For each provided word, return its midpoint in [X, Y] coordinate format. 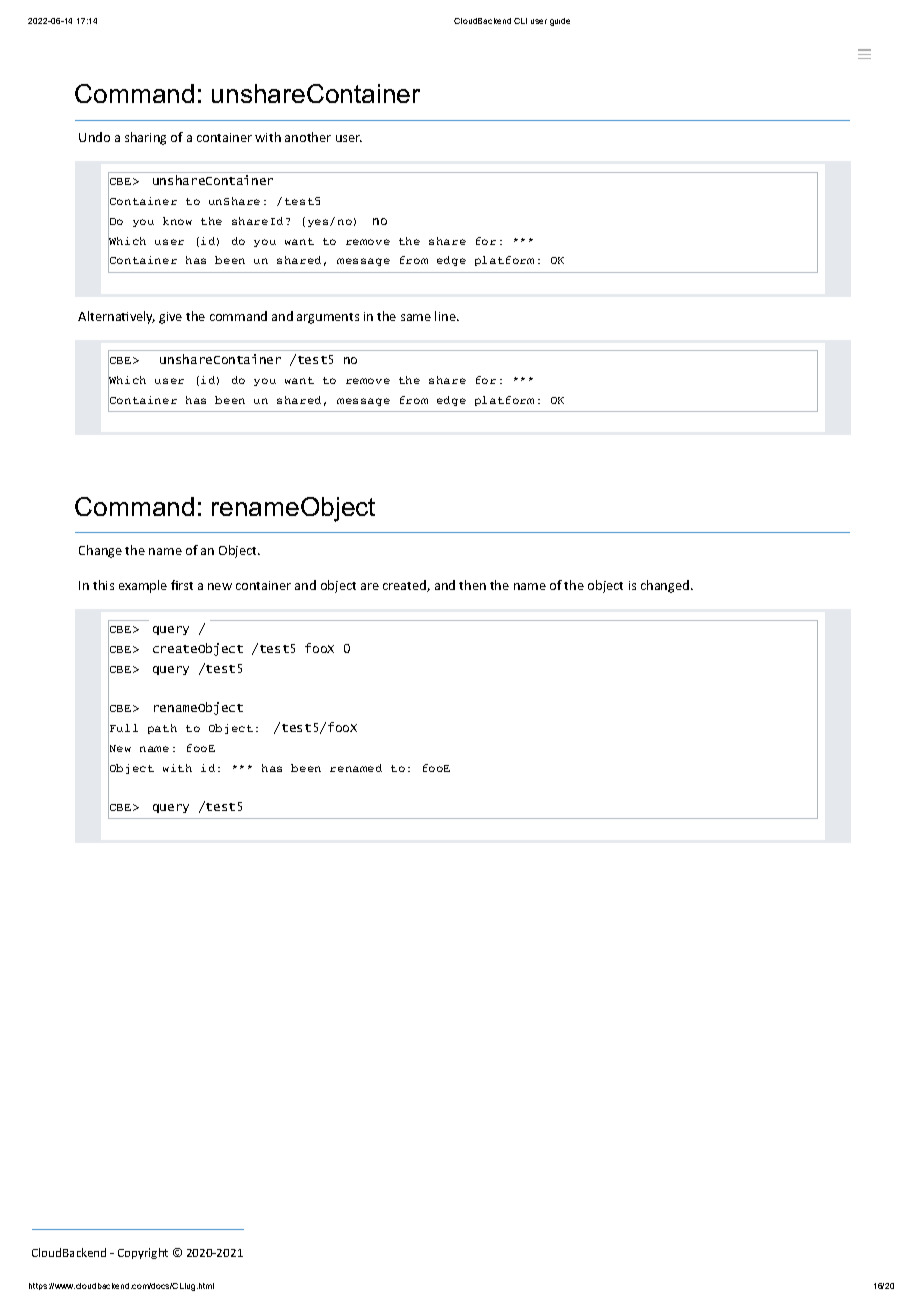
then [472, 585]
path [162, 729]
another [308, 137]
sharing [145, 138]
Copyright [143, 1253]
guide [560, 22]
